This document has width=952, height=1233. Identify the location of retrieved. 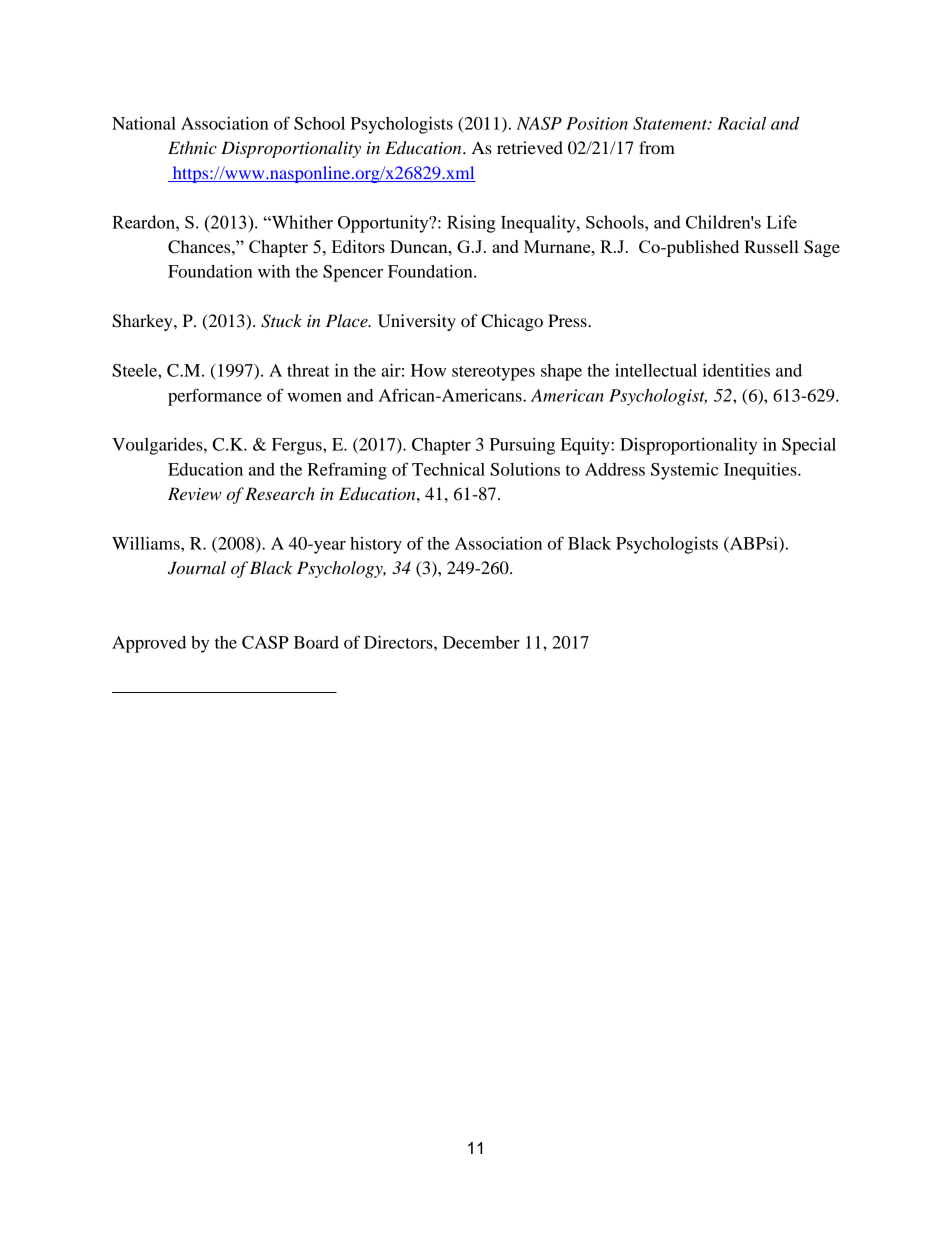
(530, 147).
